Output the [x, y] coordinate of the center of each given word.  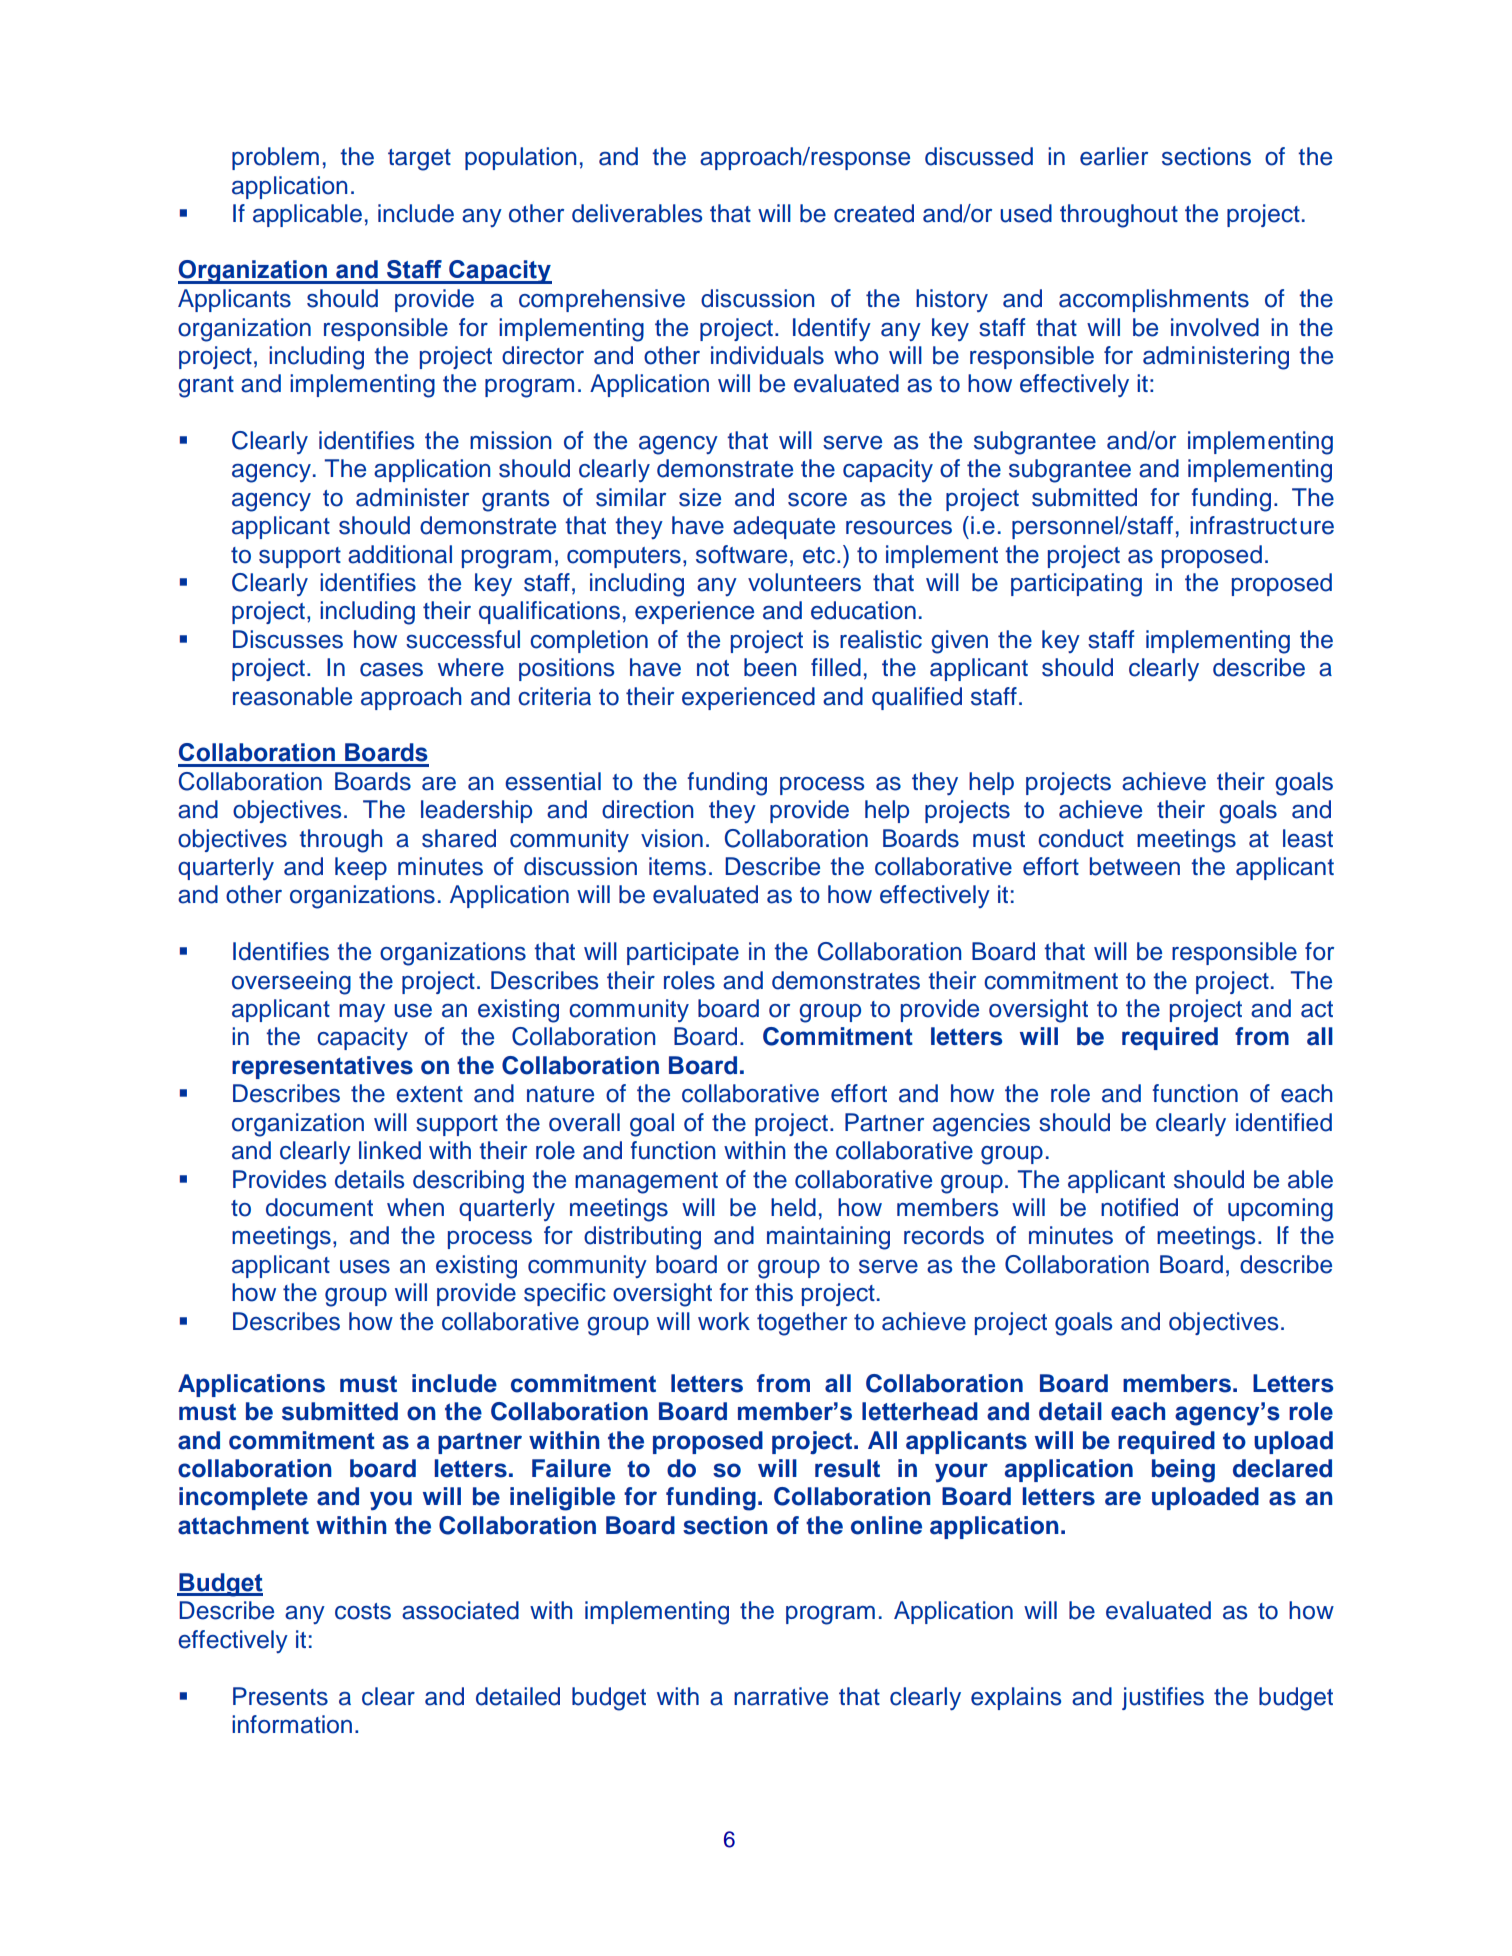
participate [683, 953]
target [419, 160]
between [1135, 866]
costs [363, 1611]
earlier [1114, 156]
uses [365, 1267]
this [774, 1292]
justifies [1163, 1698]
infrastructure [1262, 525]
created [874, 213]
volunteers [804, 582]
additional [400, 554]
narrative [781, 1696]
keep [361, 868]
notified [1139, 1207]
